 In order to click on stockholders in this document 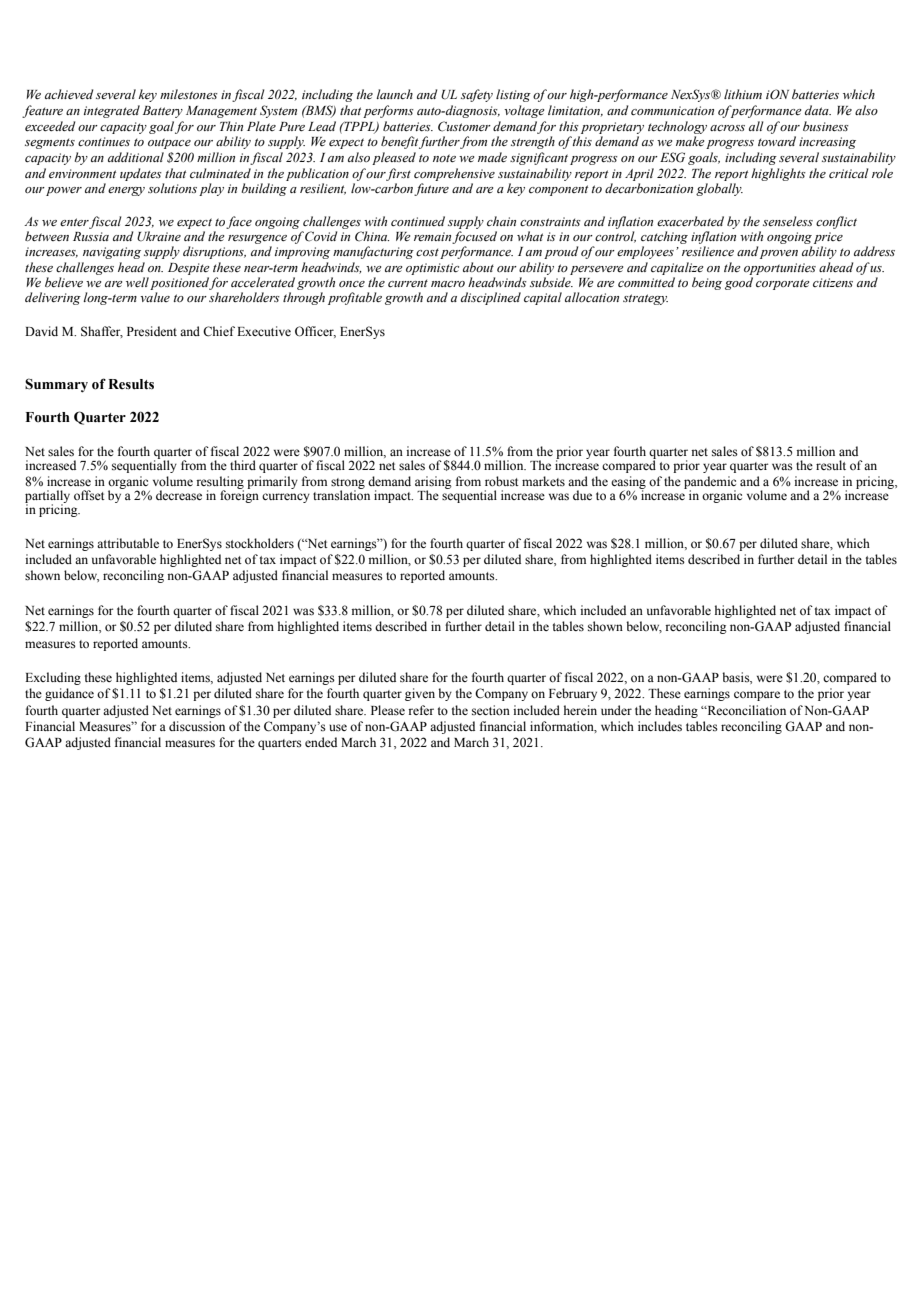, I will do `click(260, 543)`.
